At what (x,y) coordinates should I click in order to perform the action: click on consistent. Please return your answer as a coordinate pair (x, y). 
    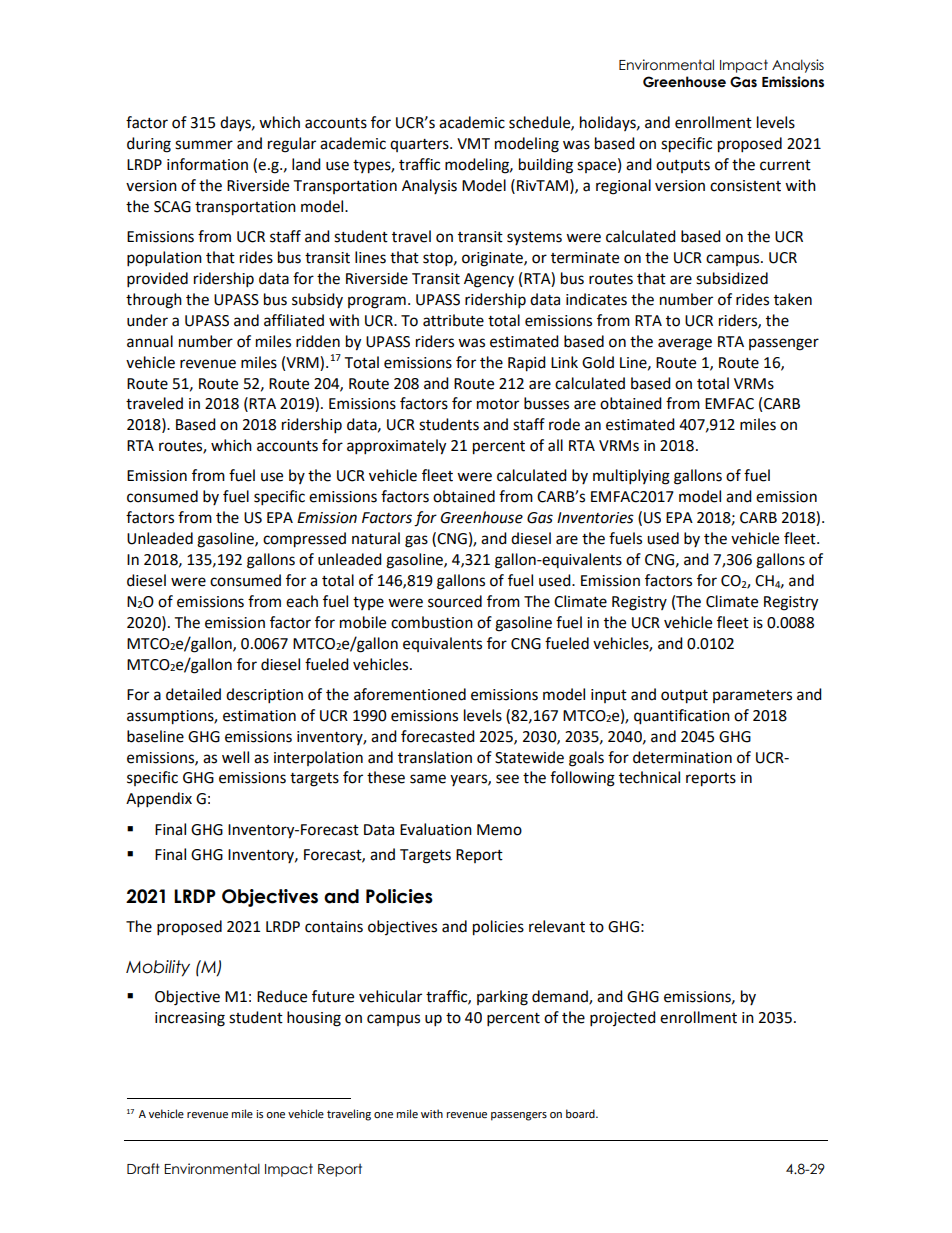
    Looking at the image, I should click on (745, 186).
